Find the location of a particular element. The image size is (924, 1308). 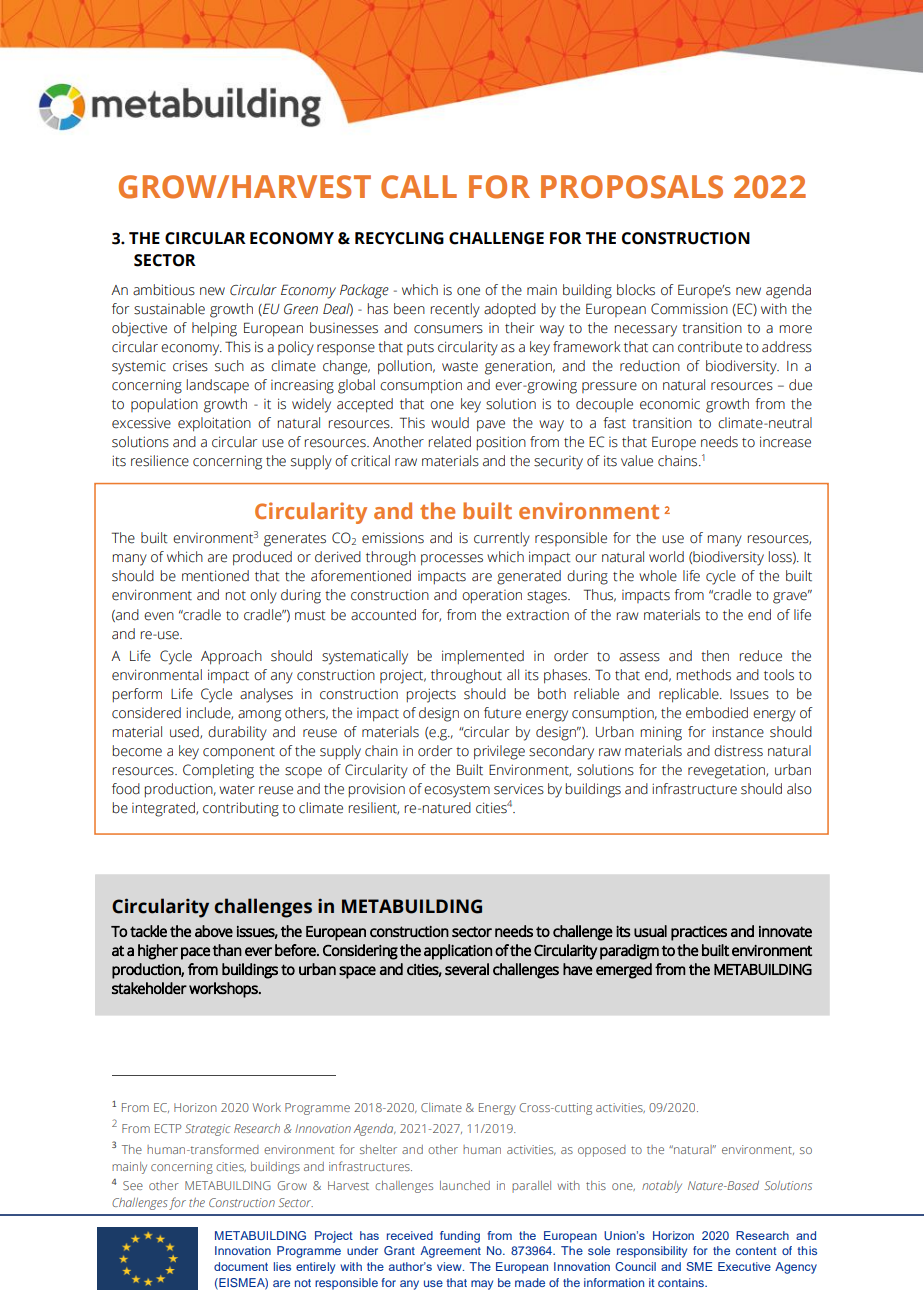

practices is located at coordinates (699, 933).
